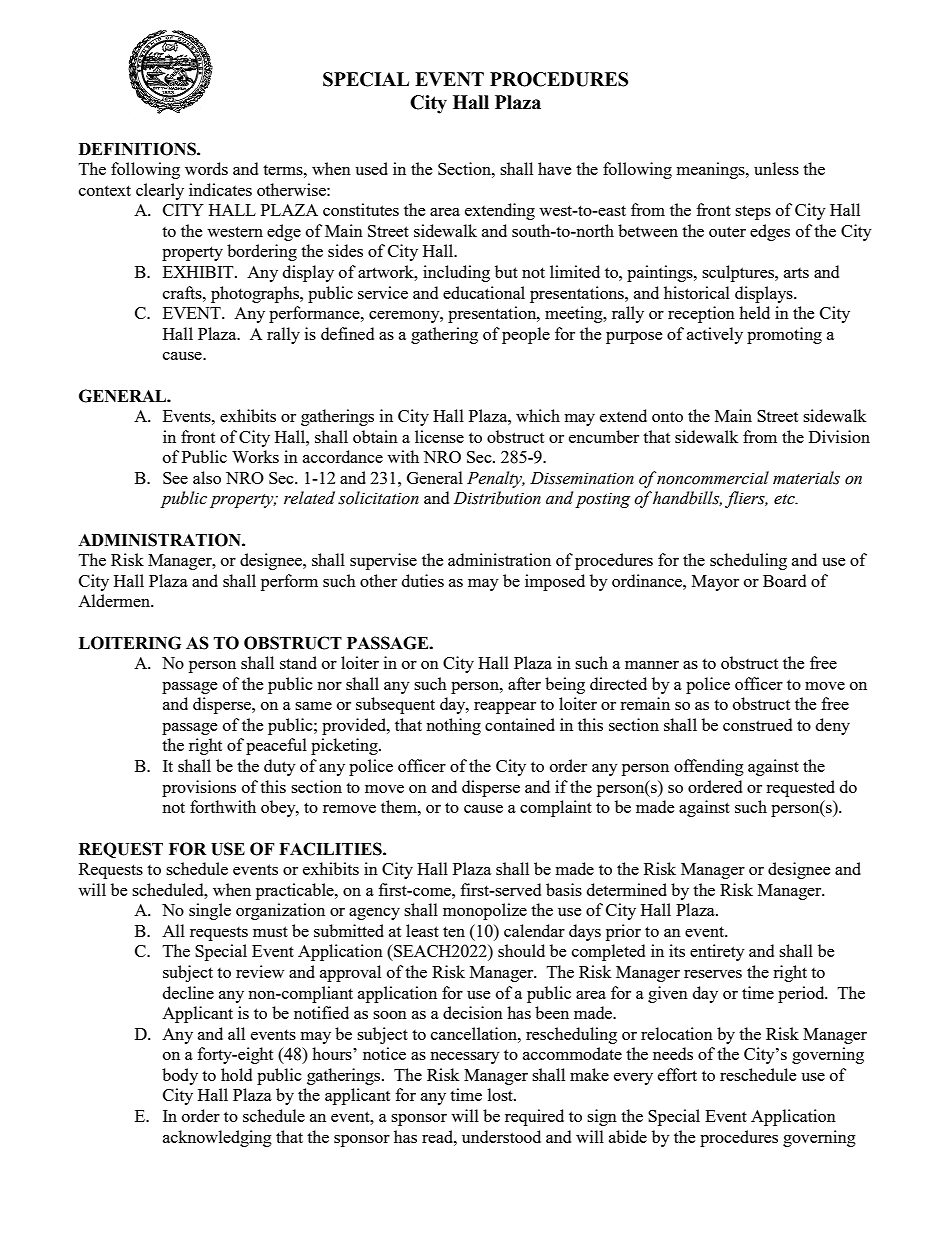 Image resolution: width=952 pixels, height=1233 pixels. What do you see at coordinates (677, 1074) in the page?
I see `effort` at bounding box center [677, 1074].
